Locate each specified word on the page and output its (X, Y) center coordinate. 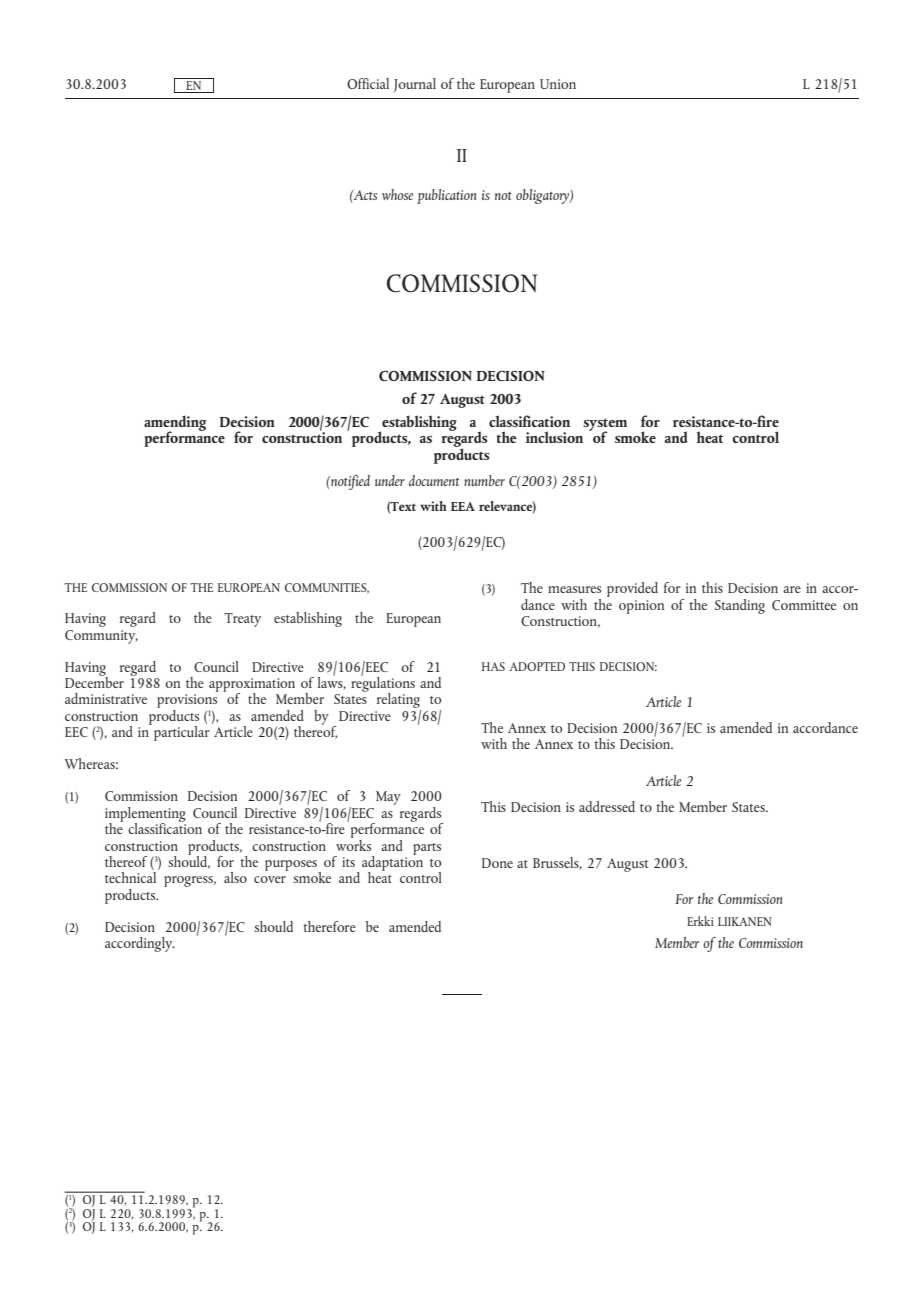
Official (368, 83)
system (605, 425)
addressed (607, 806)
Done (497, 863)
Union (558, 84)
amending (175, 424)
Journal (414, 85)
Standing (740, 606)
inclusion (554, 437)
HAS (493, 666)
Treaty (242, 620)
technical (130, 877)
